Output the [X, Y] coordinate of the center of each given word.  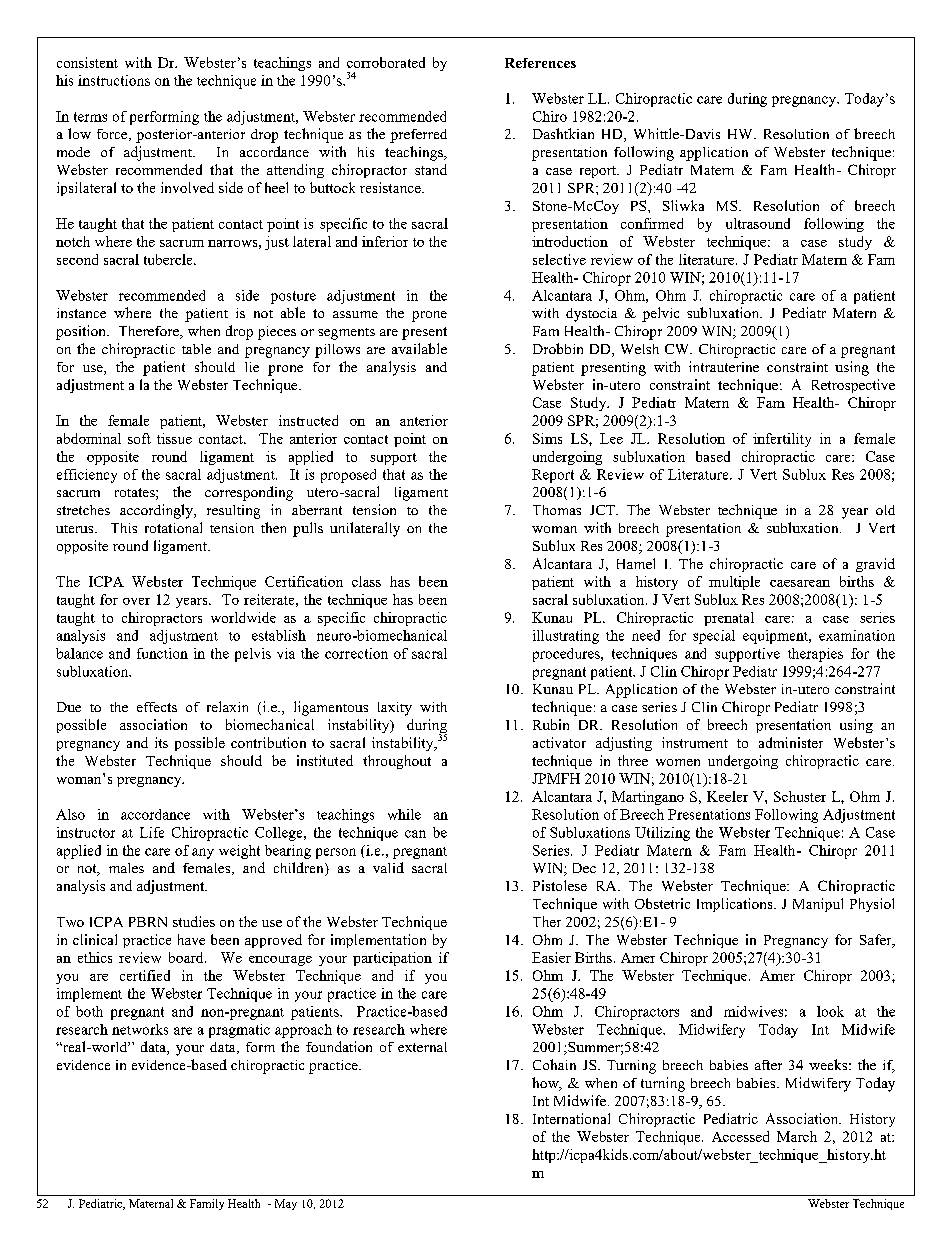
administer [791, 742]
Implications [736, 905]
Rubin [551, 724]
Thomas [557, 510]
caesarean [800, 583]
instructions [114, 80]
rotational [173, 527]
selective [559, 259]
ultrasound [758, 223]
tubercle [169, 259]
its [161, 742]
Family [207, 1204]
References [540, 63]
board [187, 957]
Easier [551, 957]
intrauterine [724, 366]
